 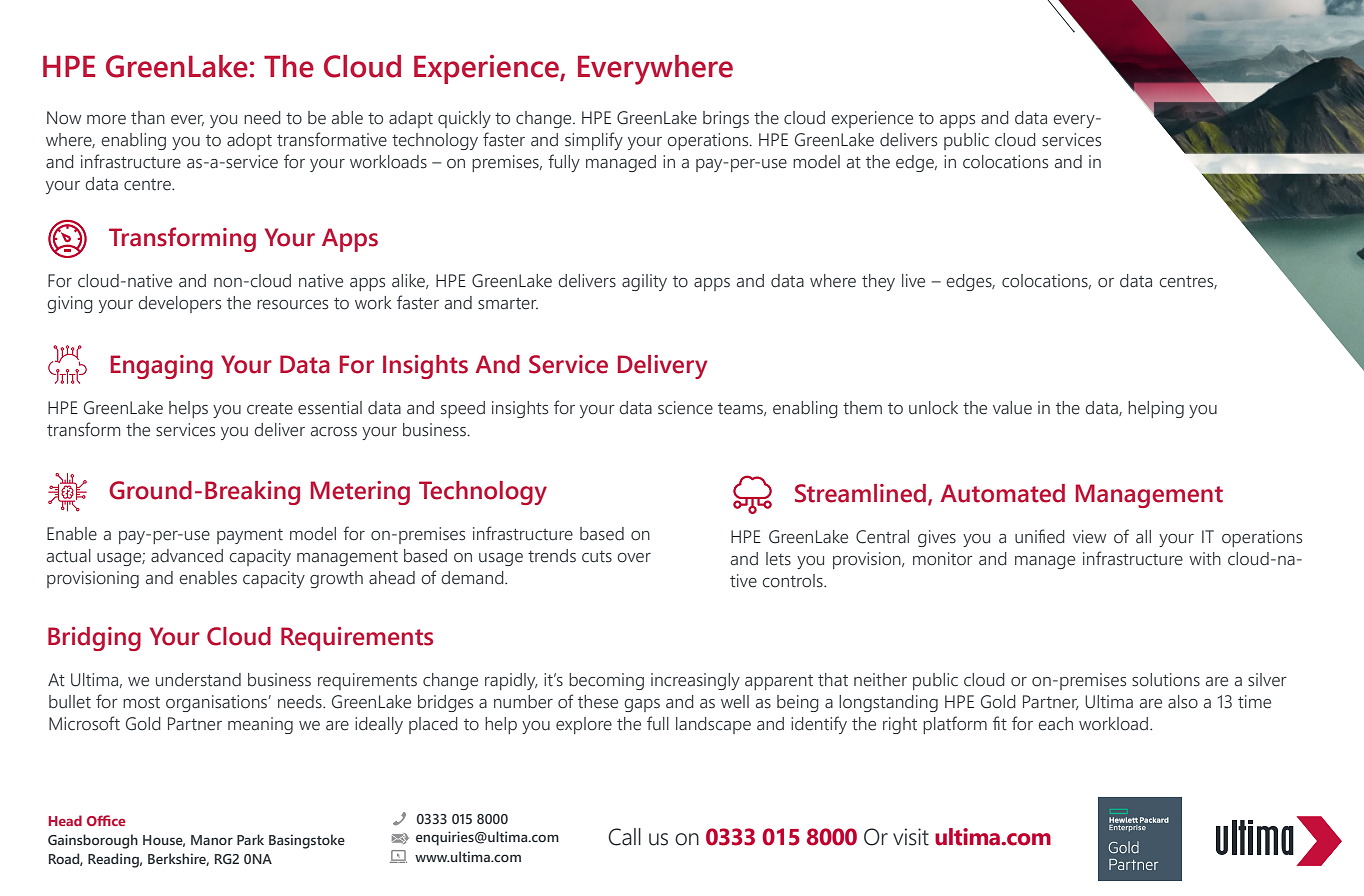 What do you see at coordinates (162, 367) in the screenshot?
I see `Engaging` at bounding box center [162, 367].
